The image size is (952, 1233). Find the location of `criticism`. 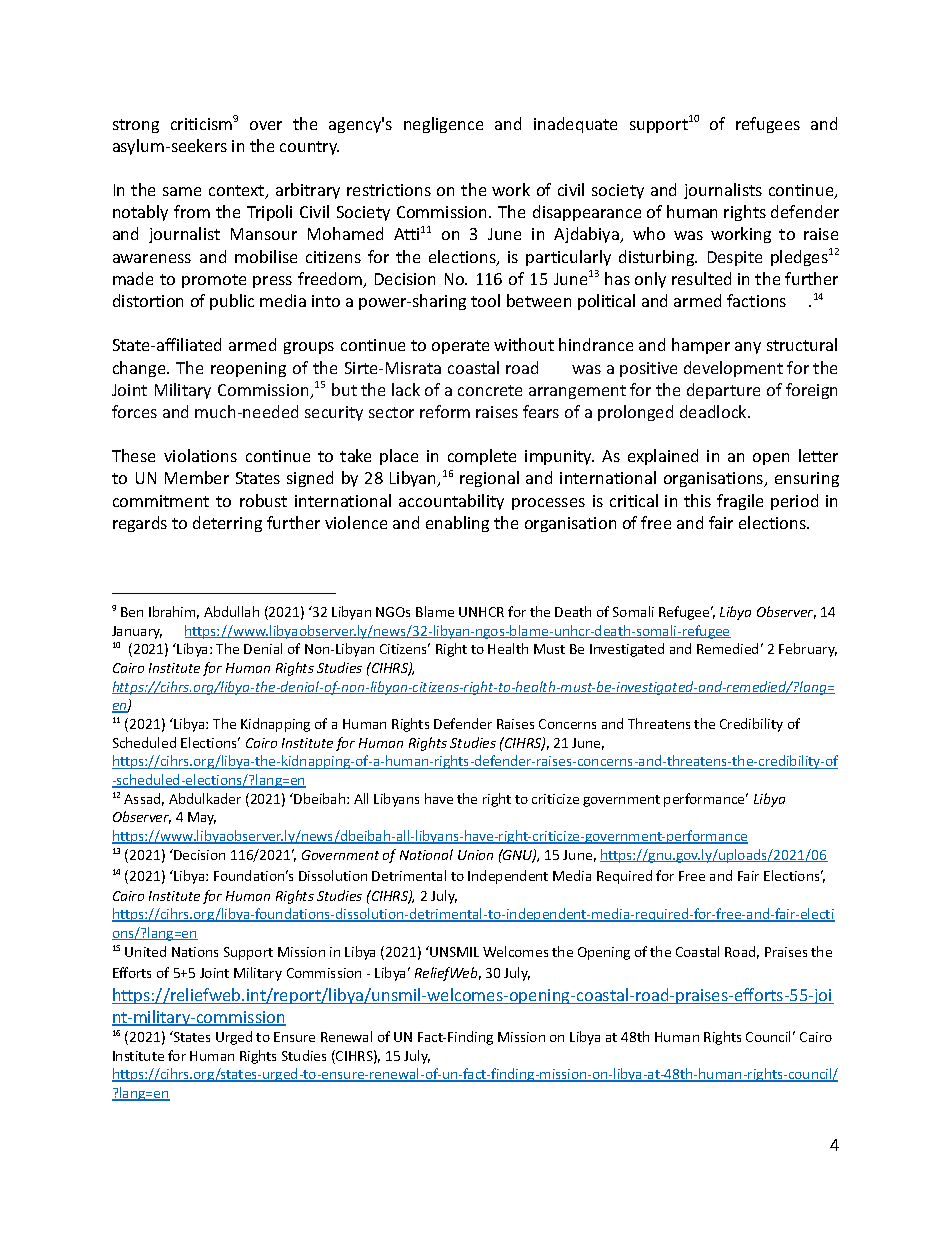

criticism is located at coordinates (202, 123).
